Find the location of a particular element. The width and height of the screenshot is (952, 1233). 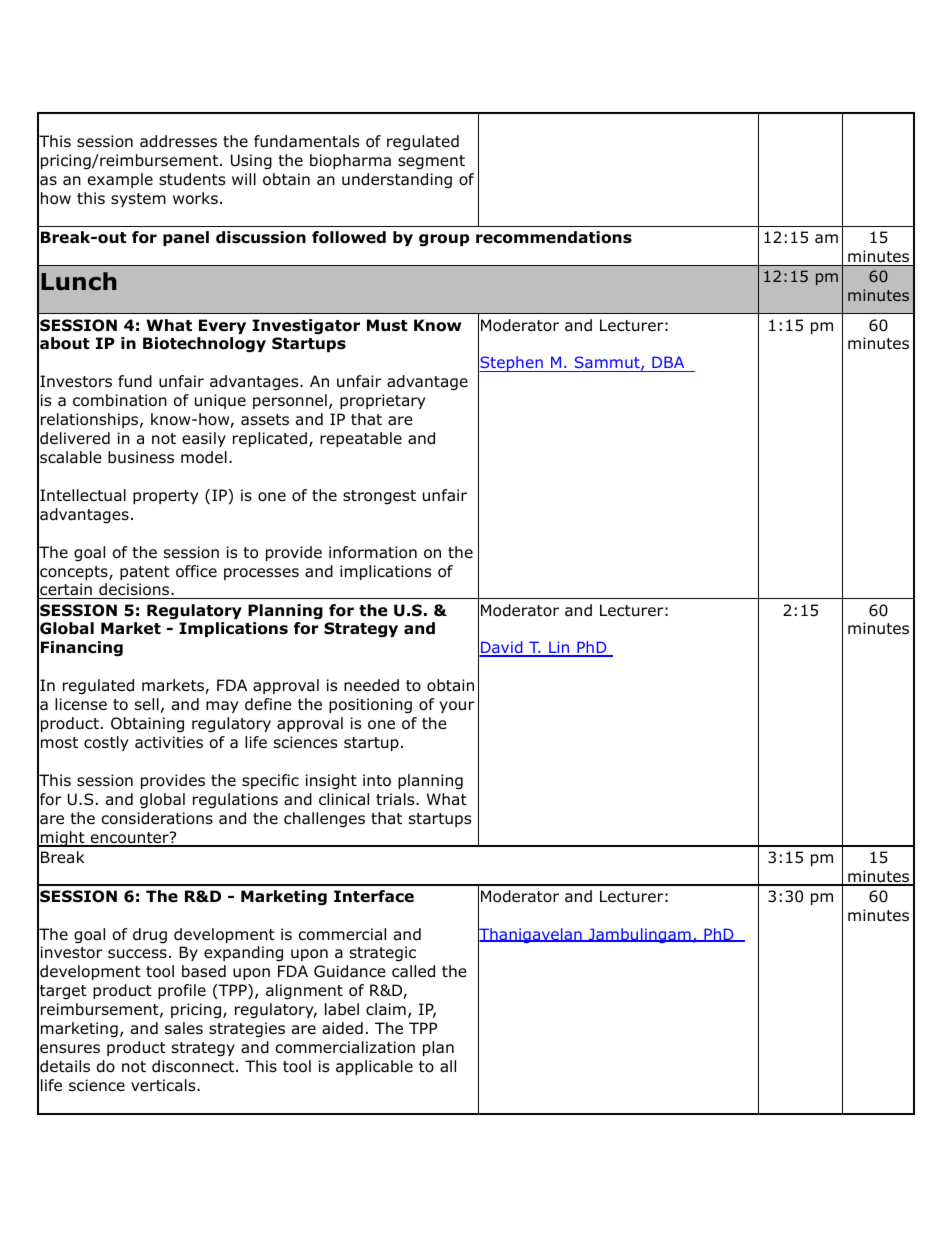

applicable is located at coordinates (374, 1067).
